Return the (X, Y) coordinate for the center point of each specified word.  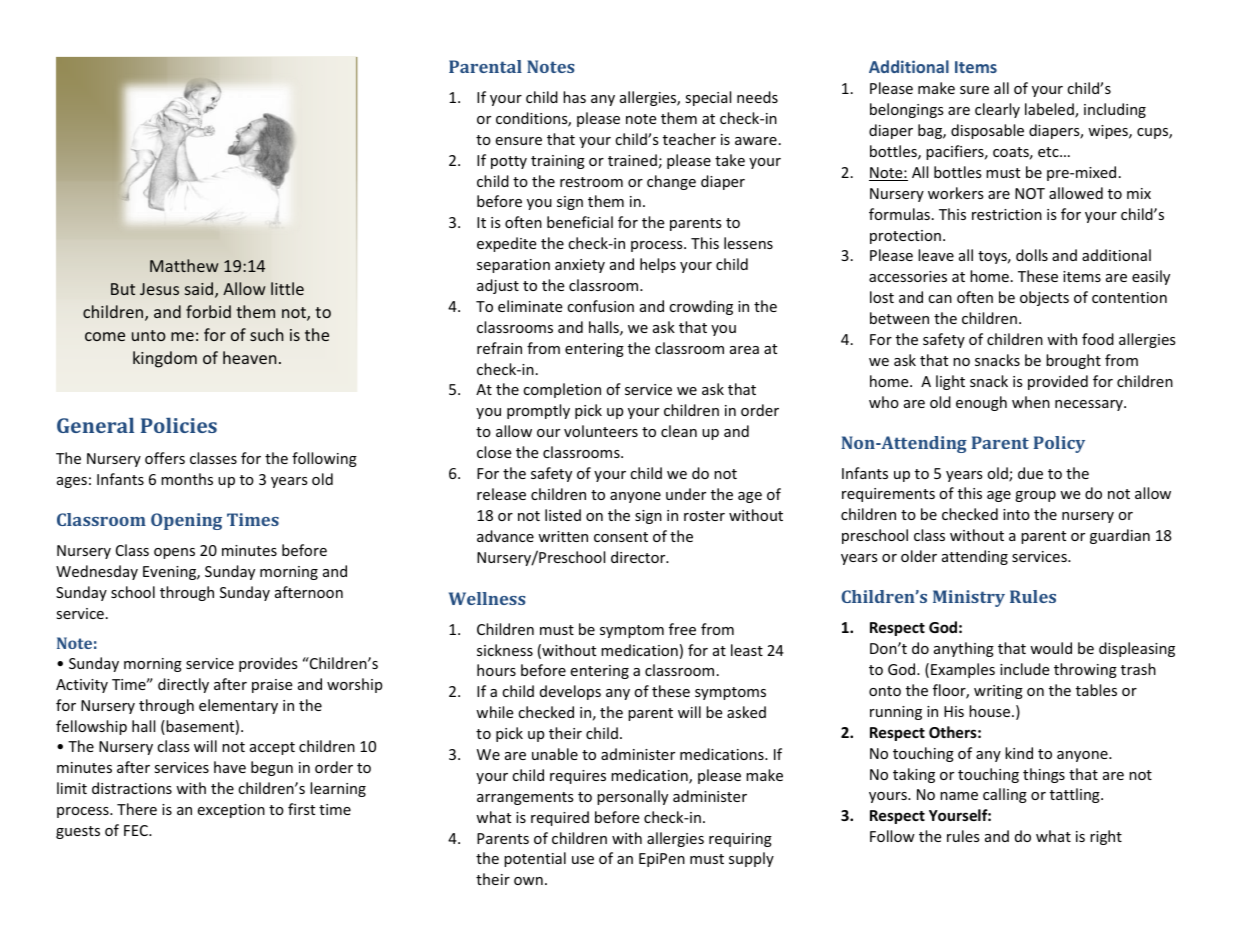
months (187, 479)
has (574, 97)
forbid (208, 311)
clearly (997, 110)
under (686, 494)
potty (509, 162)
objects (1044, 298)
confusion (600, 306)
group (1035, 496)
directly (183, 685)
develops (570, 692)
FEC (137, 830)
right (1106, 837)
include (1024, 669)
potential (535, 859)
